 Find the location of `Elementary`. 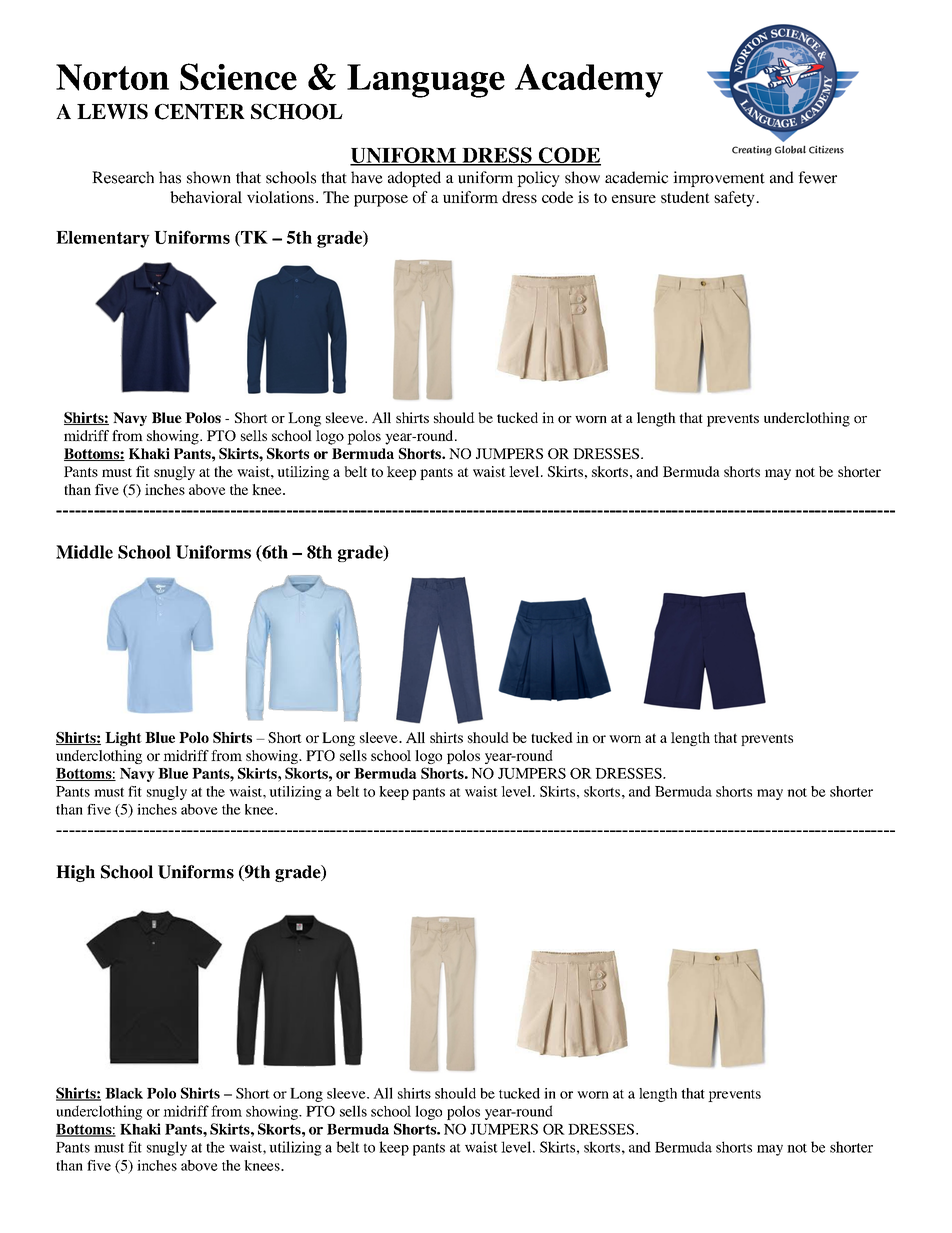

Elementary is located at coordinates (103, 239).
